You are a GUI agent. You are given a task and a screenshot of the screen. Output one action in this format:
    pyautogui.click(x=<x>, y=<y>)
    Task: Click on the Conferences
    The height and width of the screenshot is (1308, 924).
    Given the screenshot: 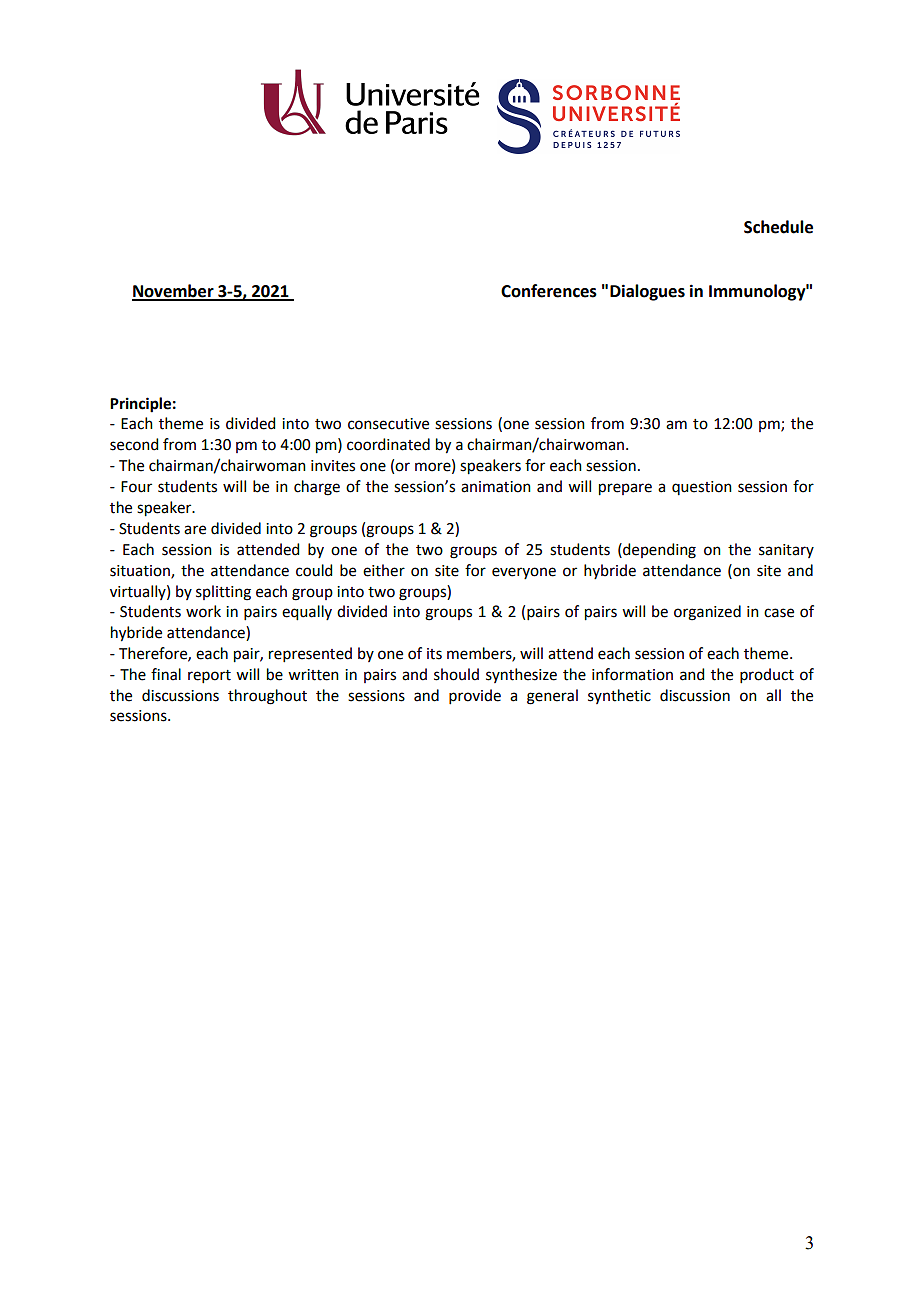 What is the action you would take?
    pyautogui.click(x=549, y=291)
